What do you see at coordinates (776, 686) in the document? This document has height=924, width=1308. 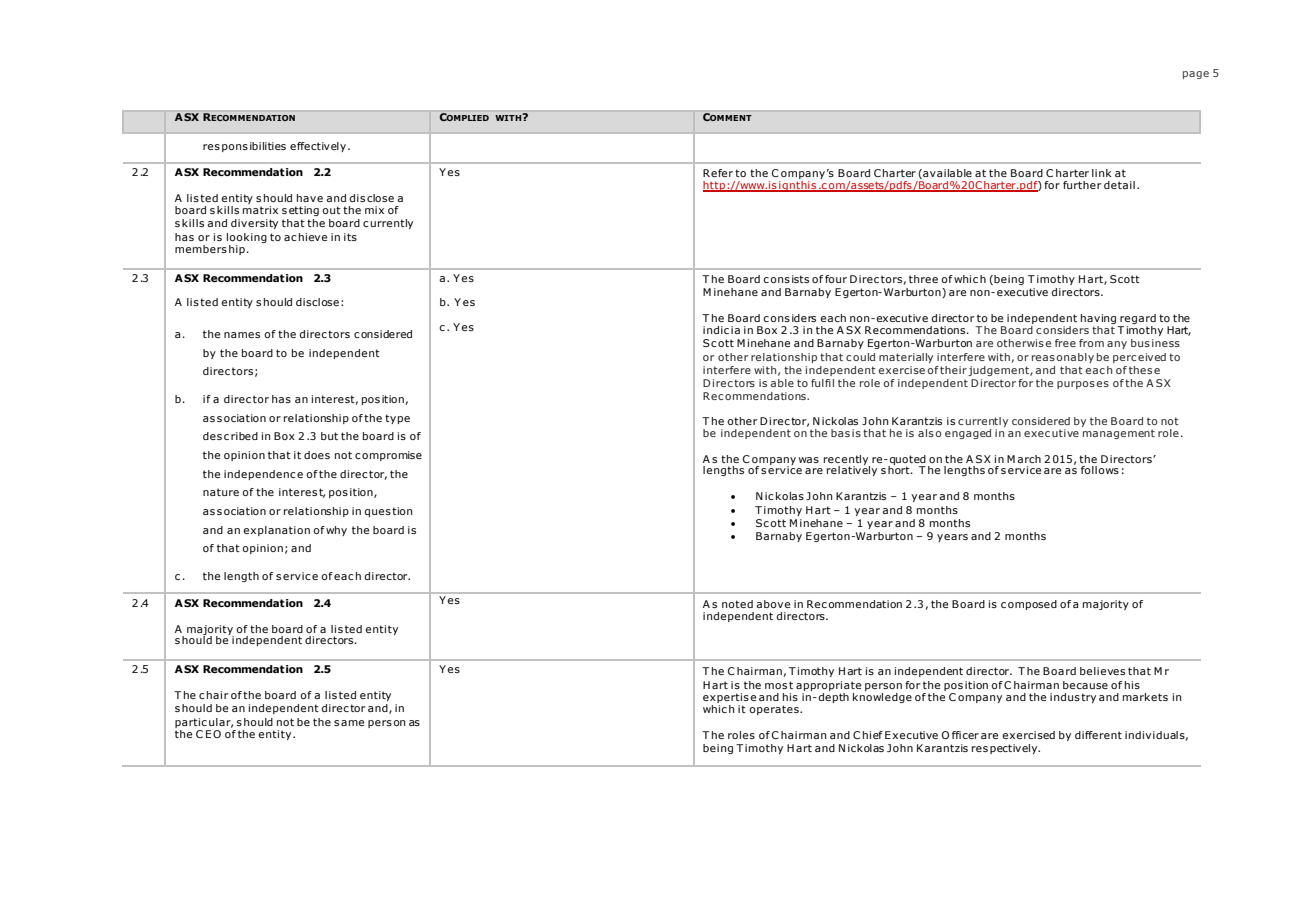 I see `mos` at bounding box center [776, 686].
